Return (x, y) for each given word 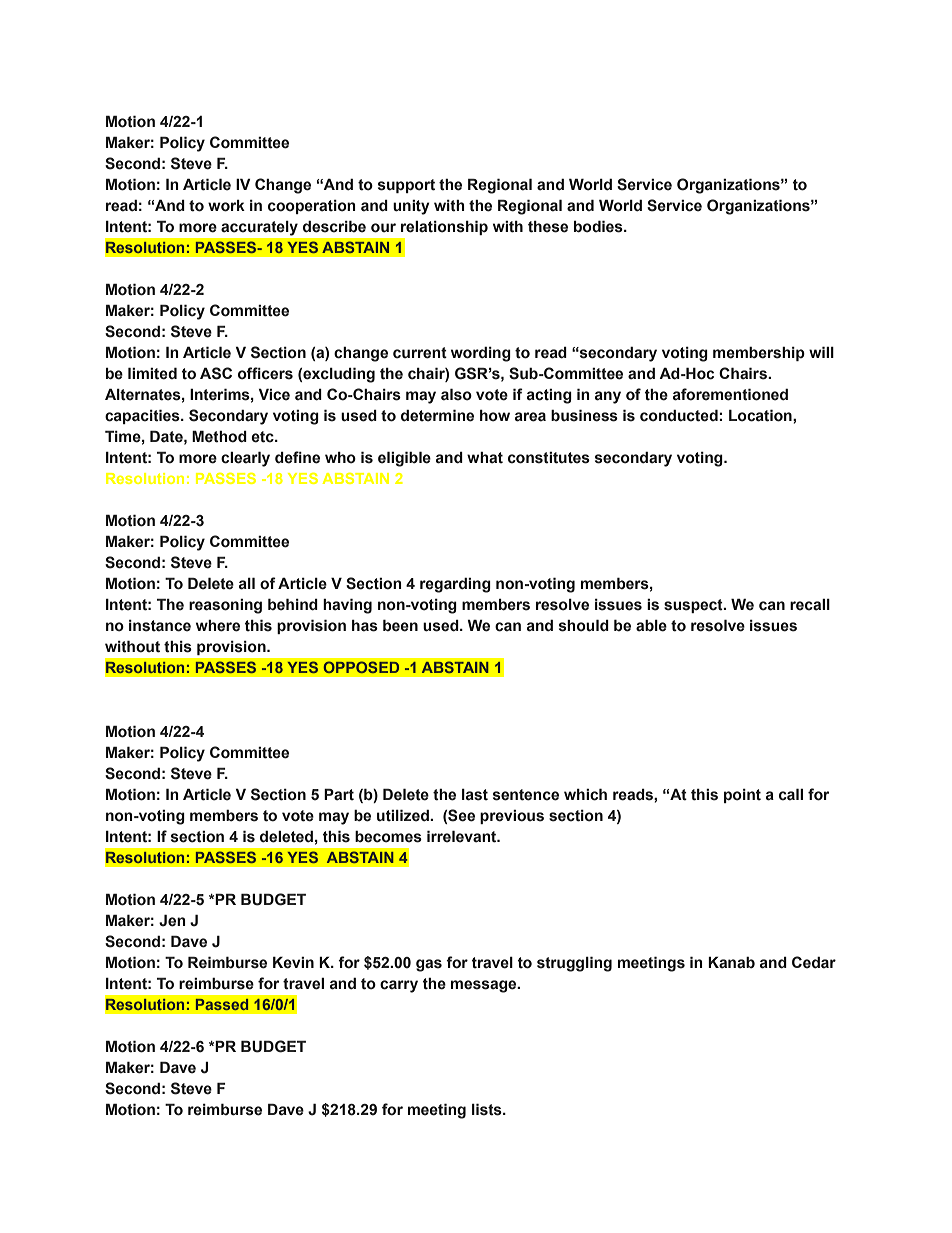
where (218, 626)
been (400, 626)
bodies (599, 227)
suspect (694, 606)
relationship (444, 228)
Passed (222, 1004)
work (226, 206)
